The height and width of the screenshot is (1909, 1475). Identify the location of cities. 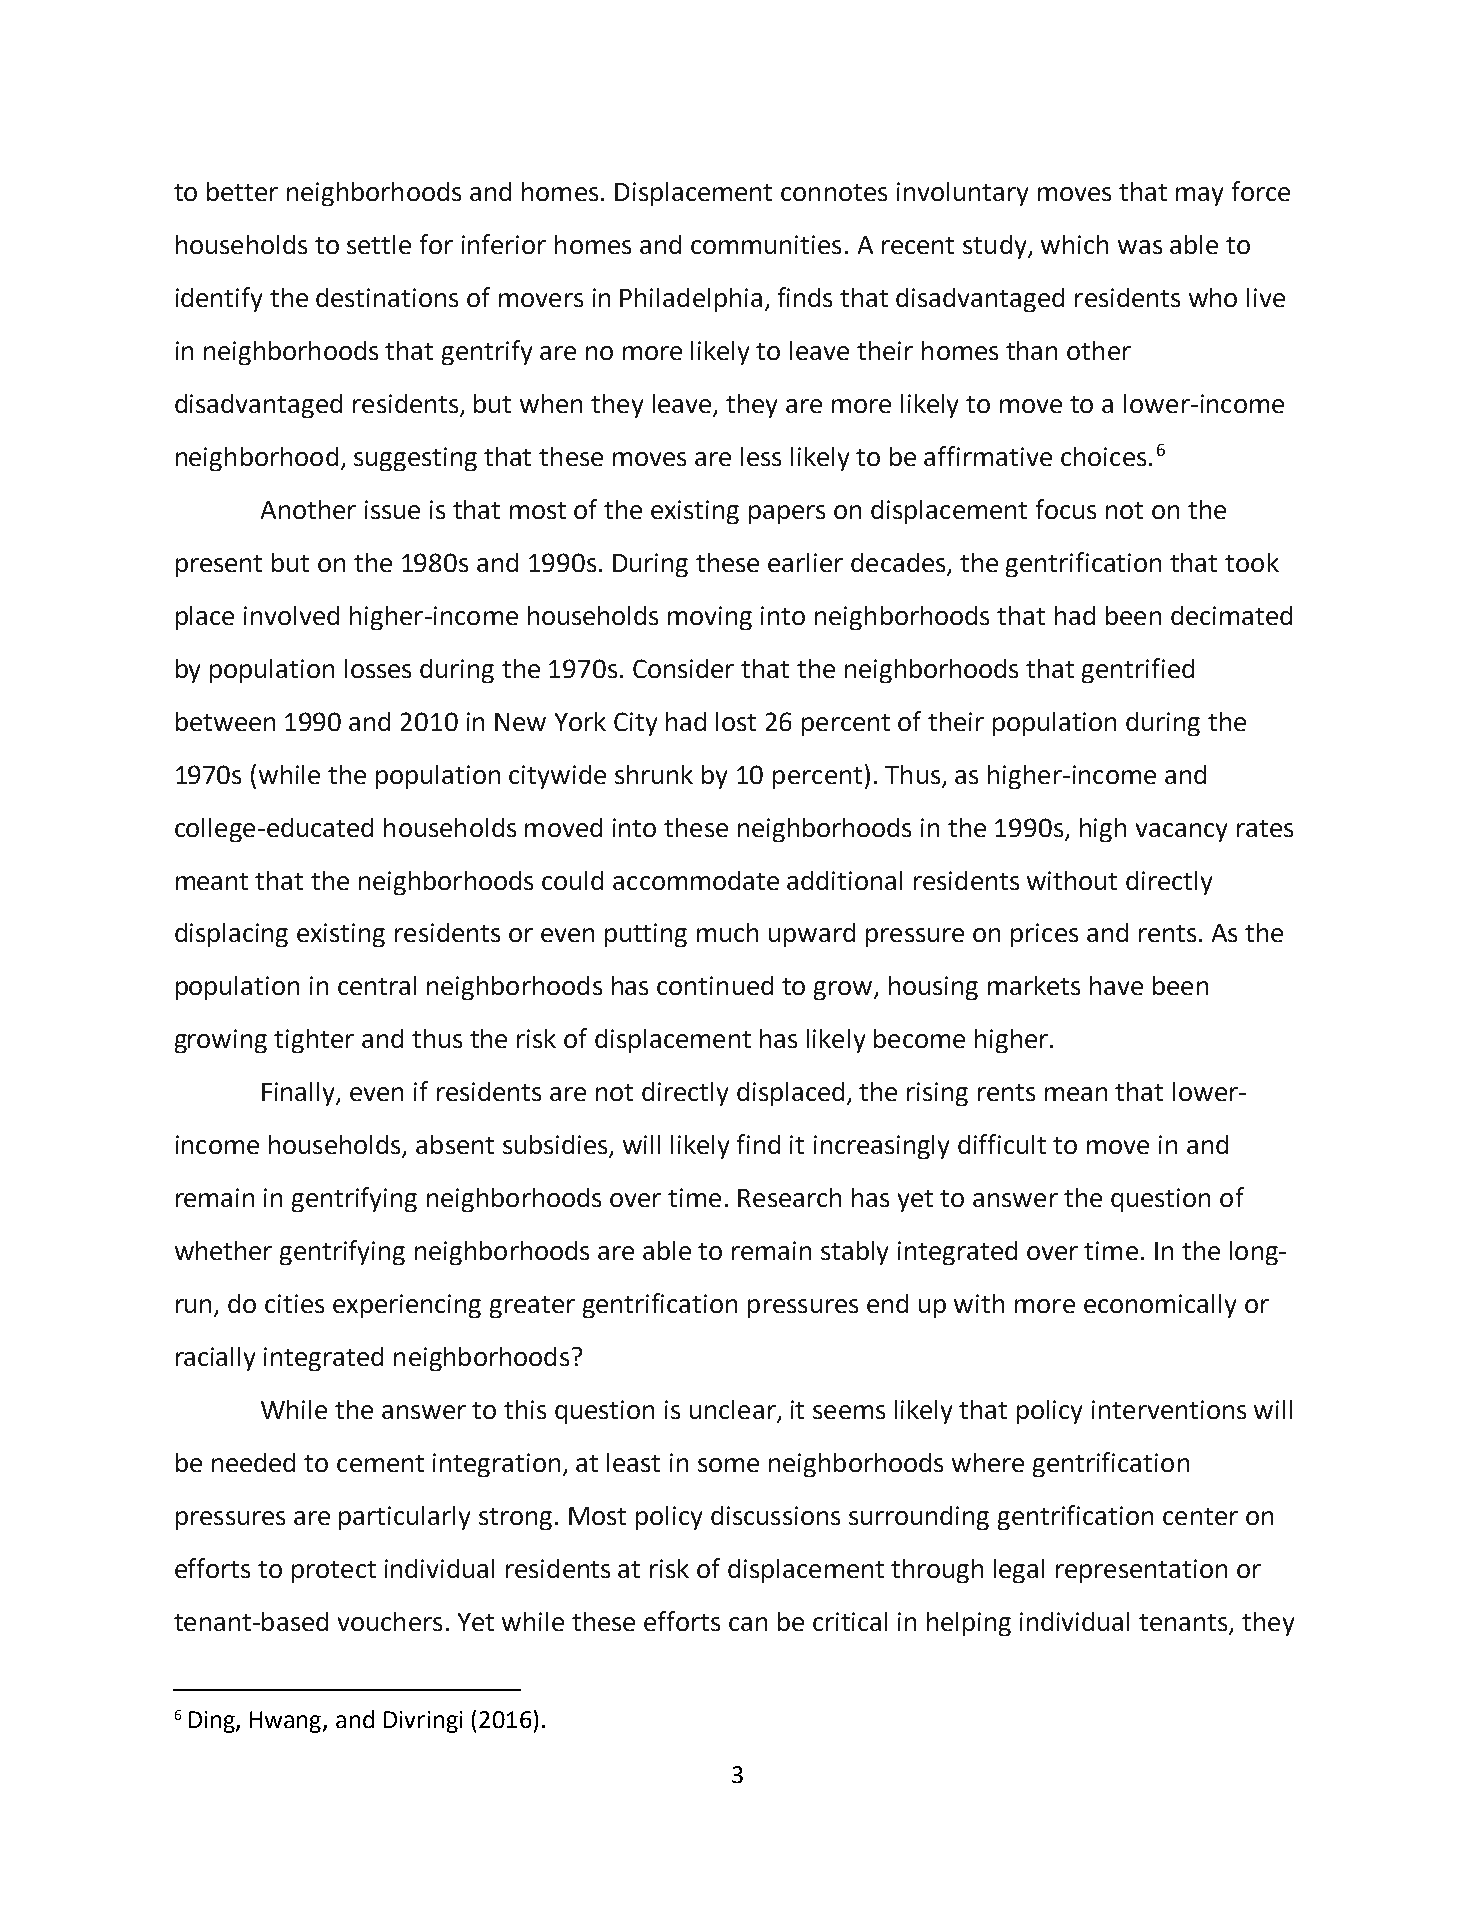
(294, 1303).
